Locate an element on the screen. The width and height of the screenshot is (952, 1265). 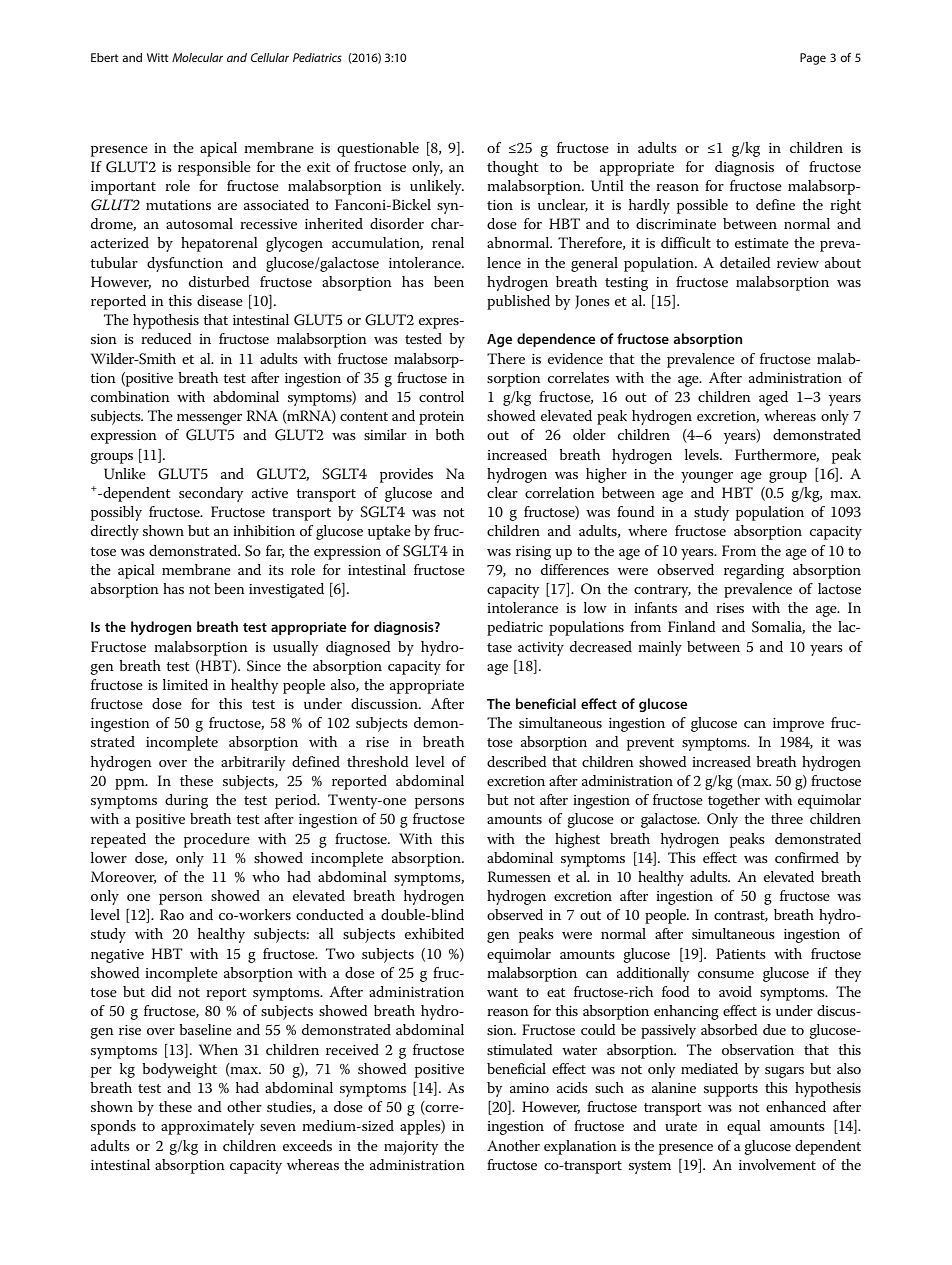
limited is located at coordinates (185, 684).
